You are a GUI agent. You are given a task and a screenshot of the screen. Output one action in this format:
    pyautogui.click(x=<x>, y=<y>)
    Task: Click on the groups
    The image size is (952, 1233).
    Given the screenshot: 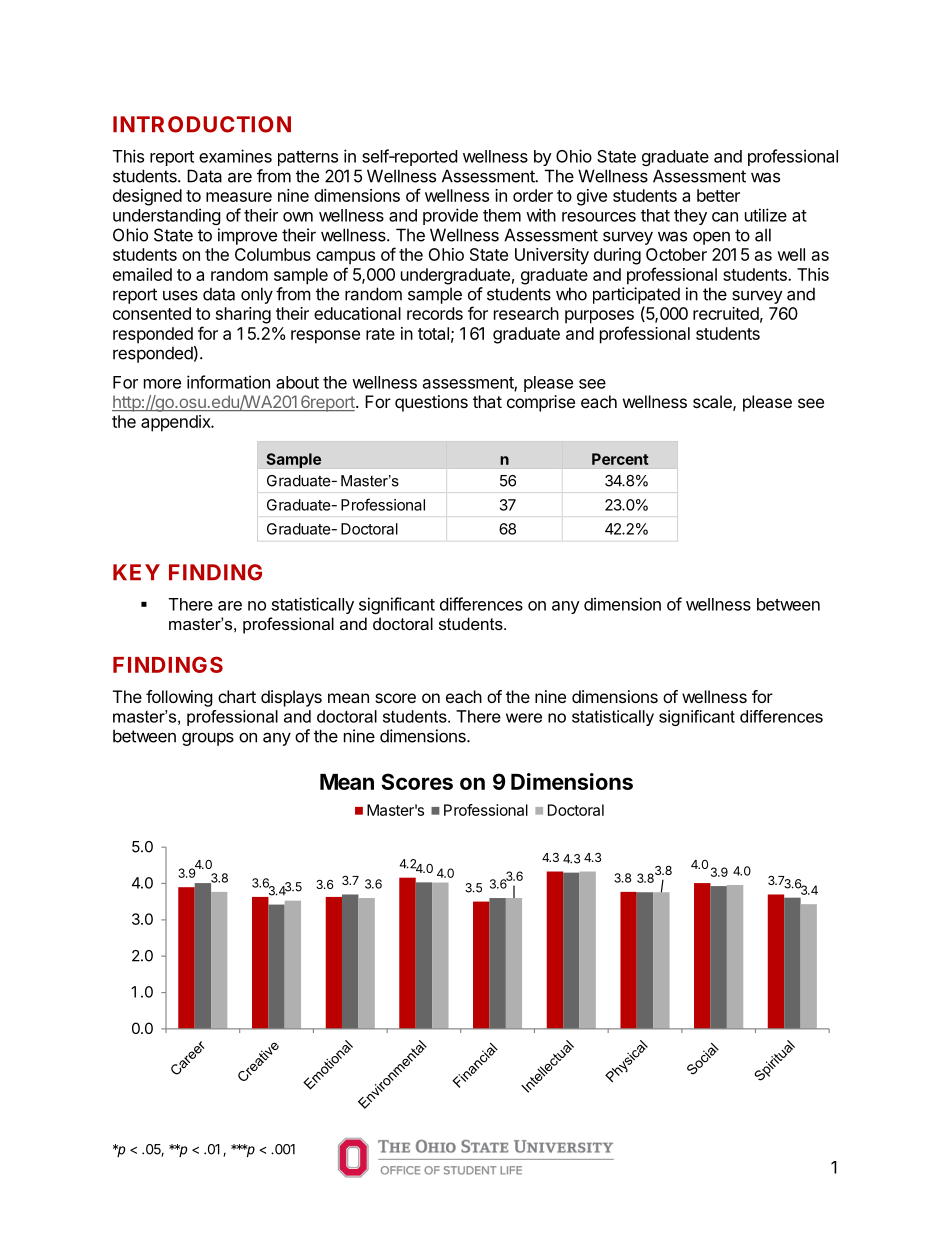 What is the action you would take?
    pyautogui.click(x=208, y=739)
